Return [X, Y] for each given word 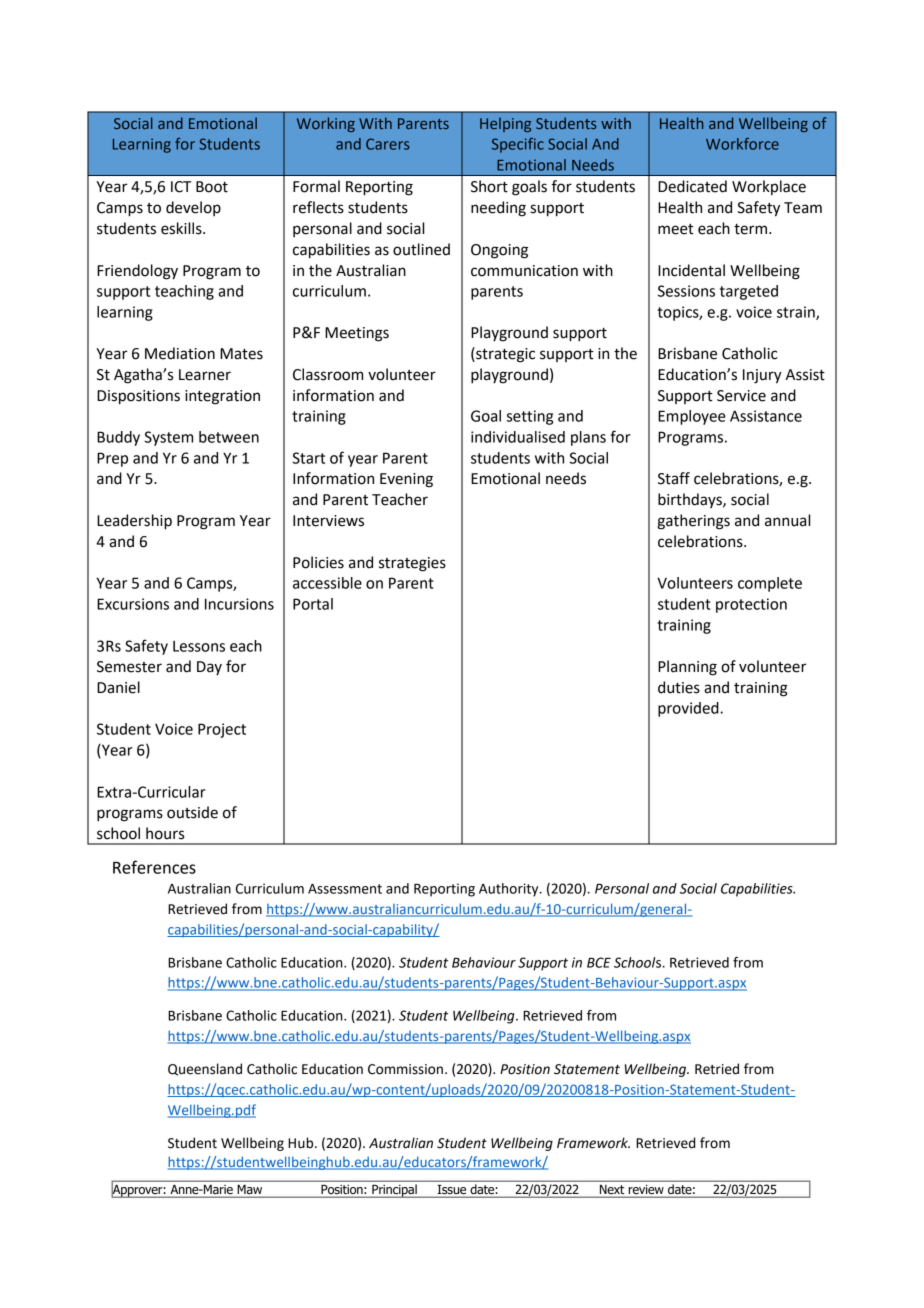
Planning [687, 668]
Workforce [742, 144]
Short [489, 186]
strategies [412, 564]
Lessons [199, 646]
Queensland [205, 1069]
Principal [394, 1191]
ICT [181, 187]
